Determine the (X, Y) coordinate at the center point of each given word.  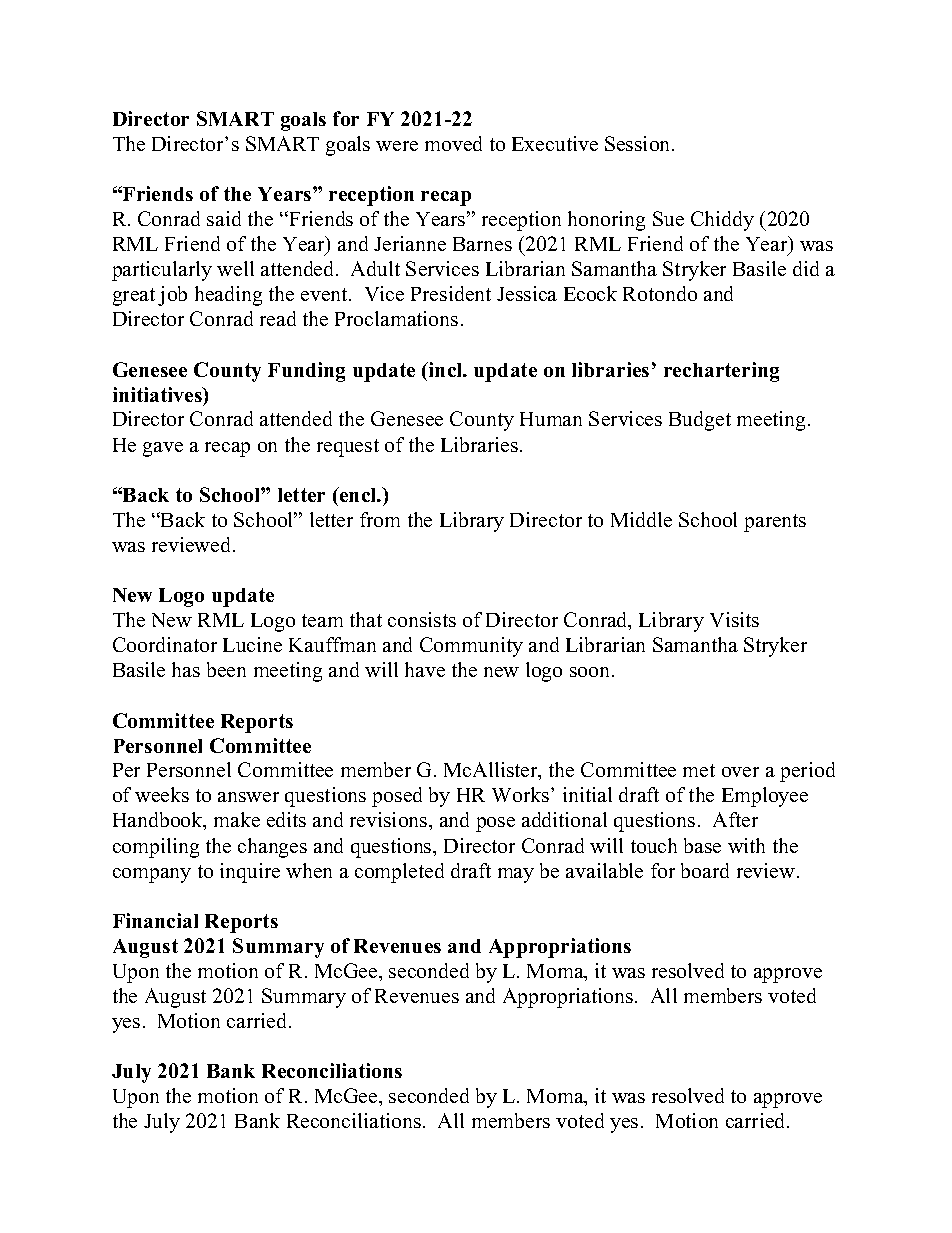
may (516, 875)
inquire (250, 873)
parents (775, 523)
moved (453, 143)
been (226, 669)
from (380, 519)
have (425, 669)
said (224, 218)
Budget (700, 421)
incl (446, 369)
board (705, 870)
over (740, 772)
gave (163, 449)
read (278, 318)
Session (639, 143)
